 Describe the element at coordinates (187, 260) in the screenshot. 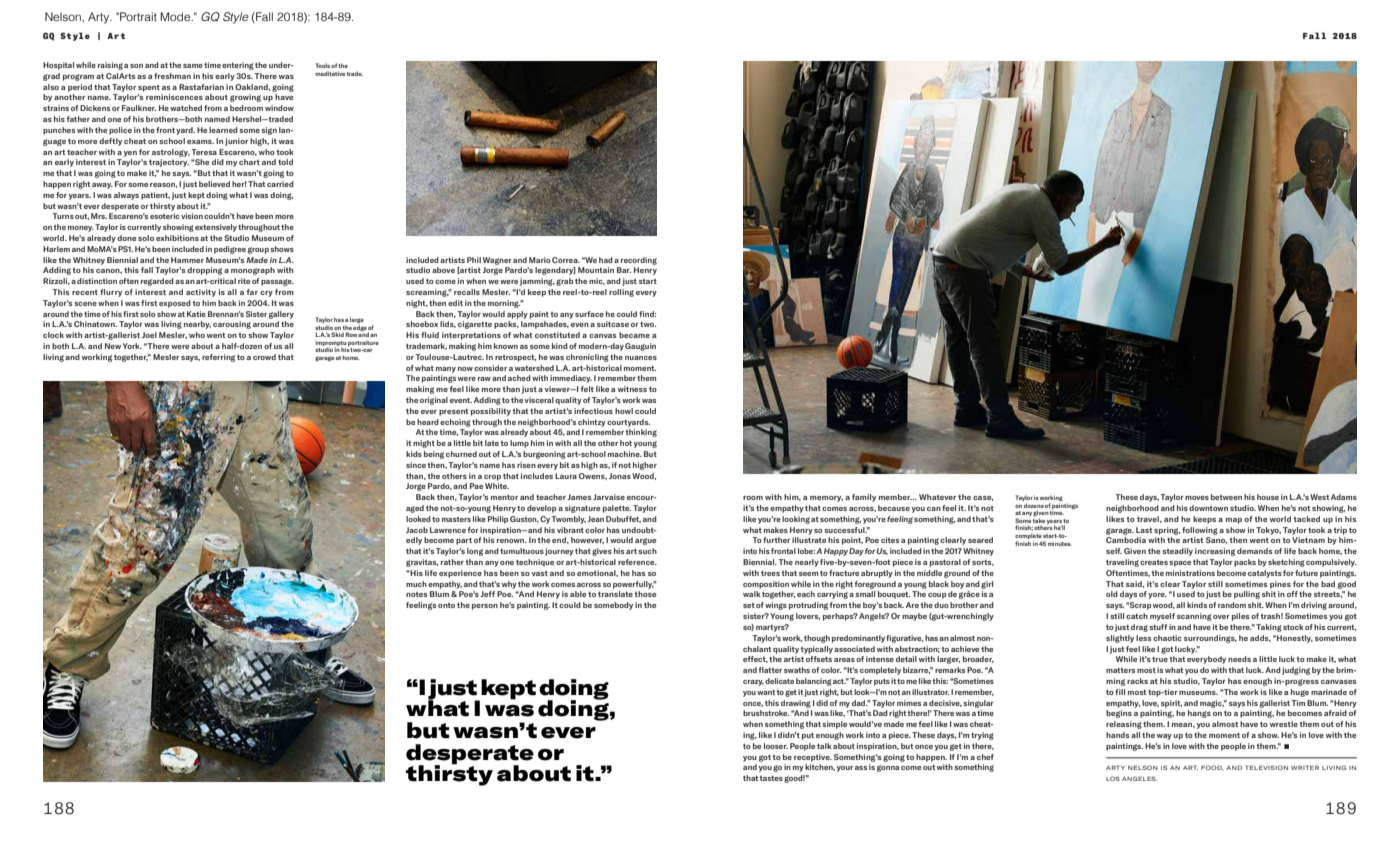

I see `Hammer` at that location.
